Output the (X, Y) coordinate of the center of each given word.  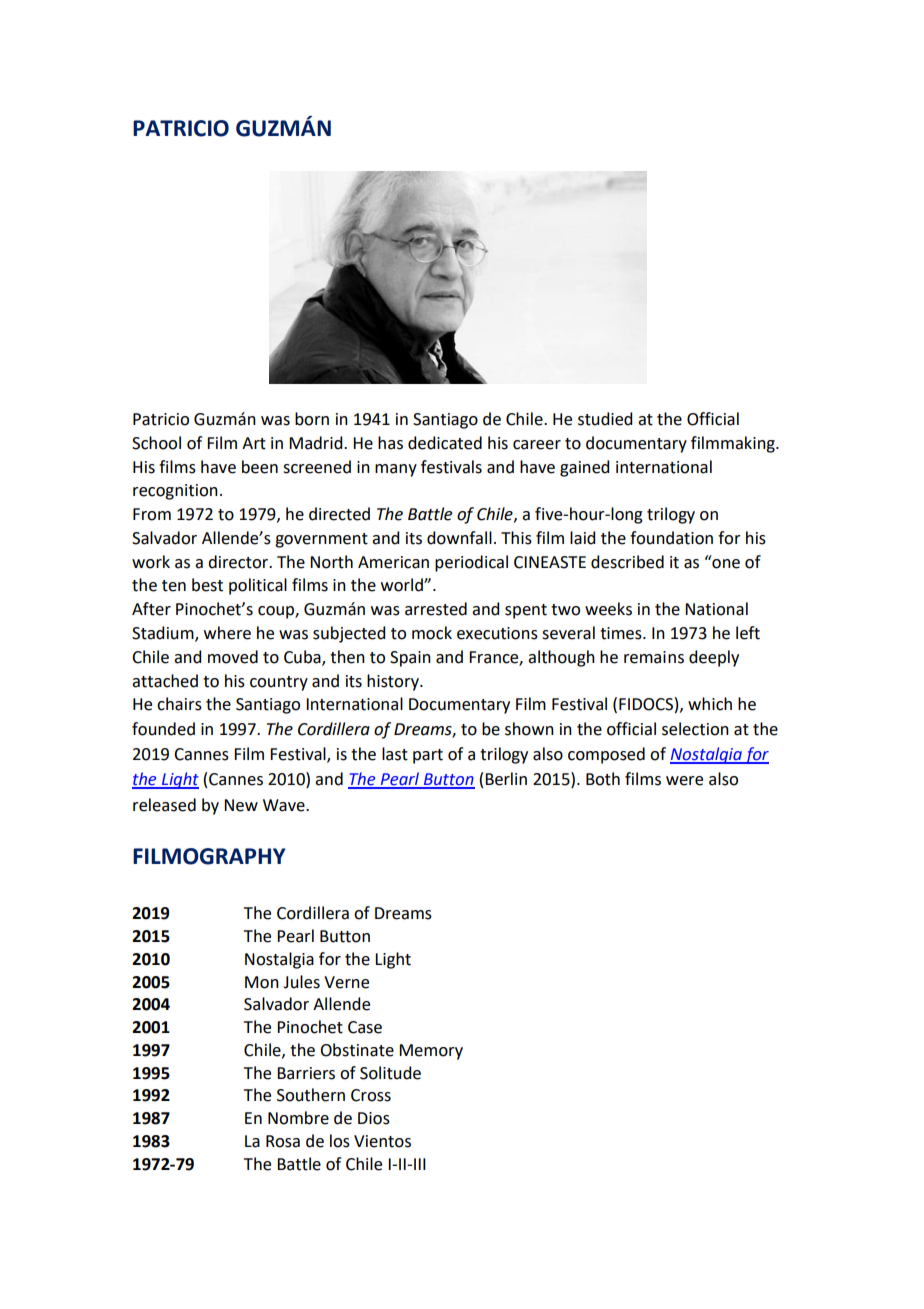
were (684, 781)
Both (603, 779)
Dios (374, 1118)
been (260, 467)
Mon (262, 982)
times (622, 633)
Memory (431, 1052)
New (241, 805)
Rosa (283, 1141)
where (227, 633)
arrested (436, 609)
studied (605, 419)
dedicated (445, 443)
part (428, 756)
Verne (346, 982)
